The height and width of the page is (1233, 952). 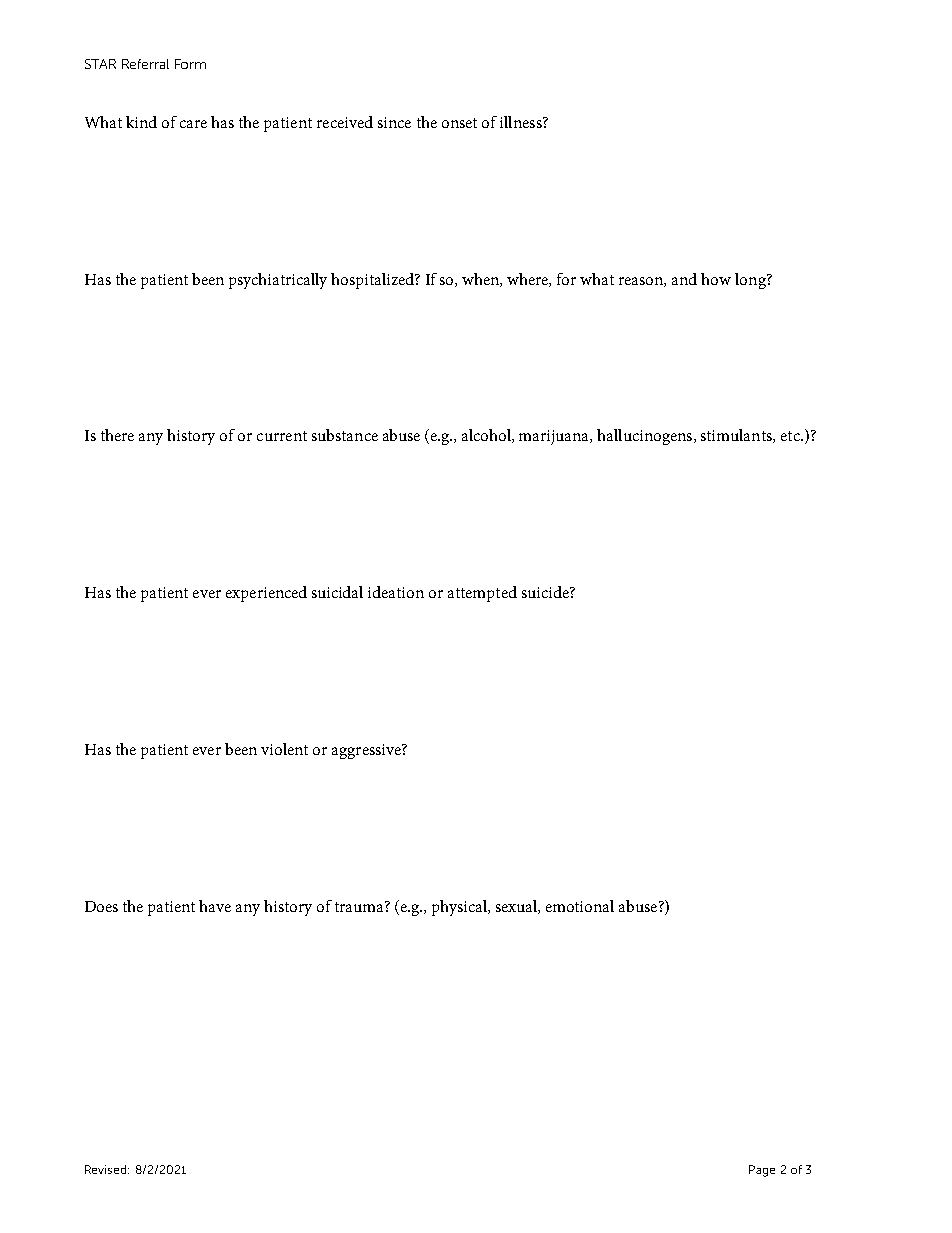 I want to click on physical, so click(x=460, y=908).
